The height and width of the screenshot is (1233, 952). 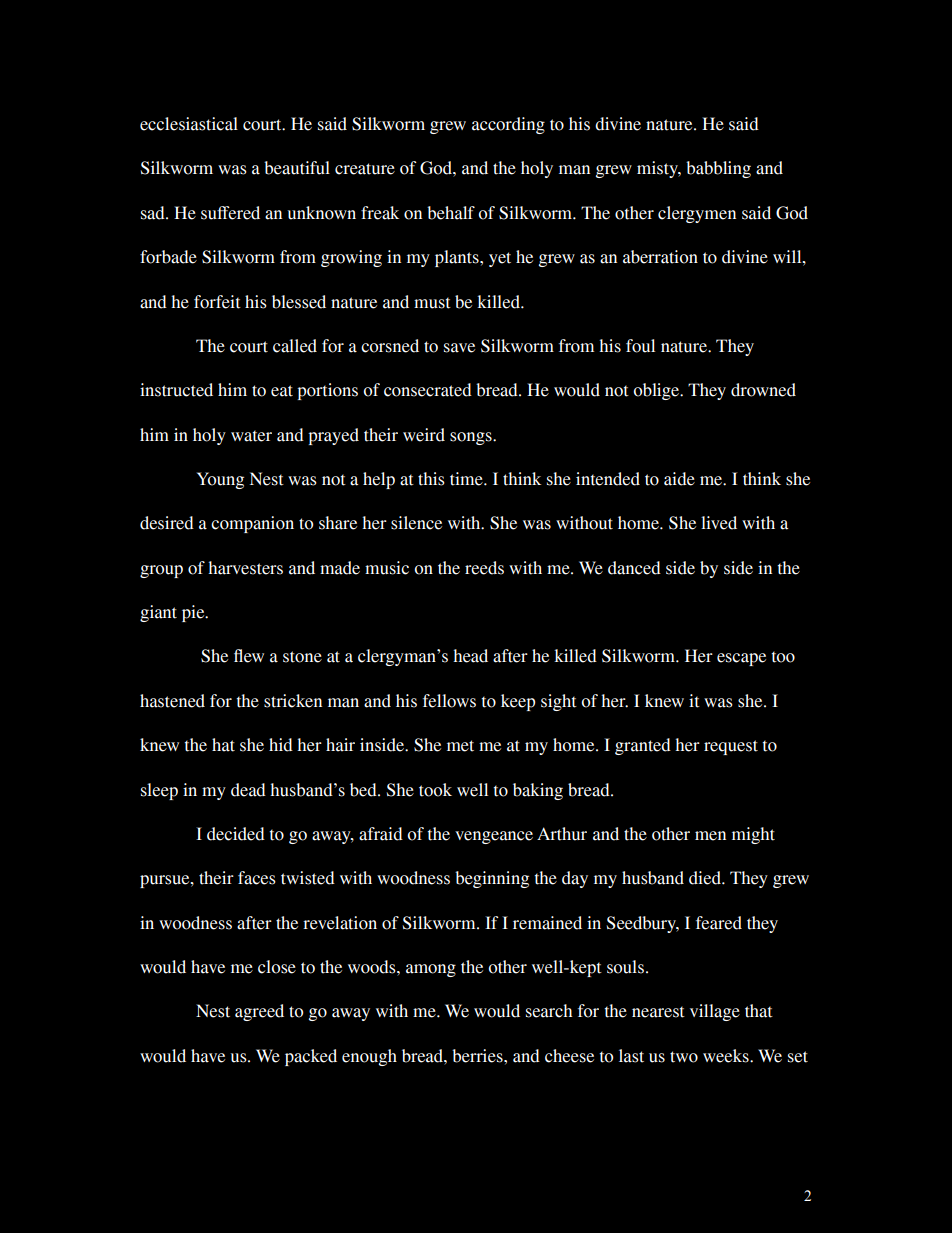 What do you see at coordinates (478, 1056) in the screenshot?
I see `berries` at bounding box center [478, 1056].
